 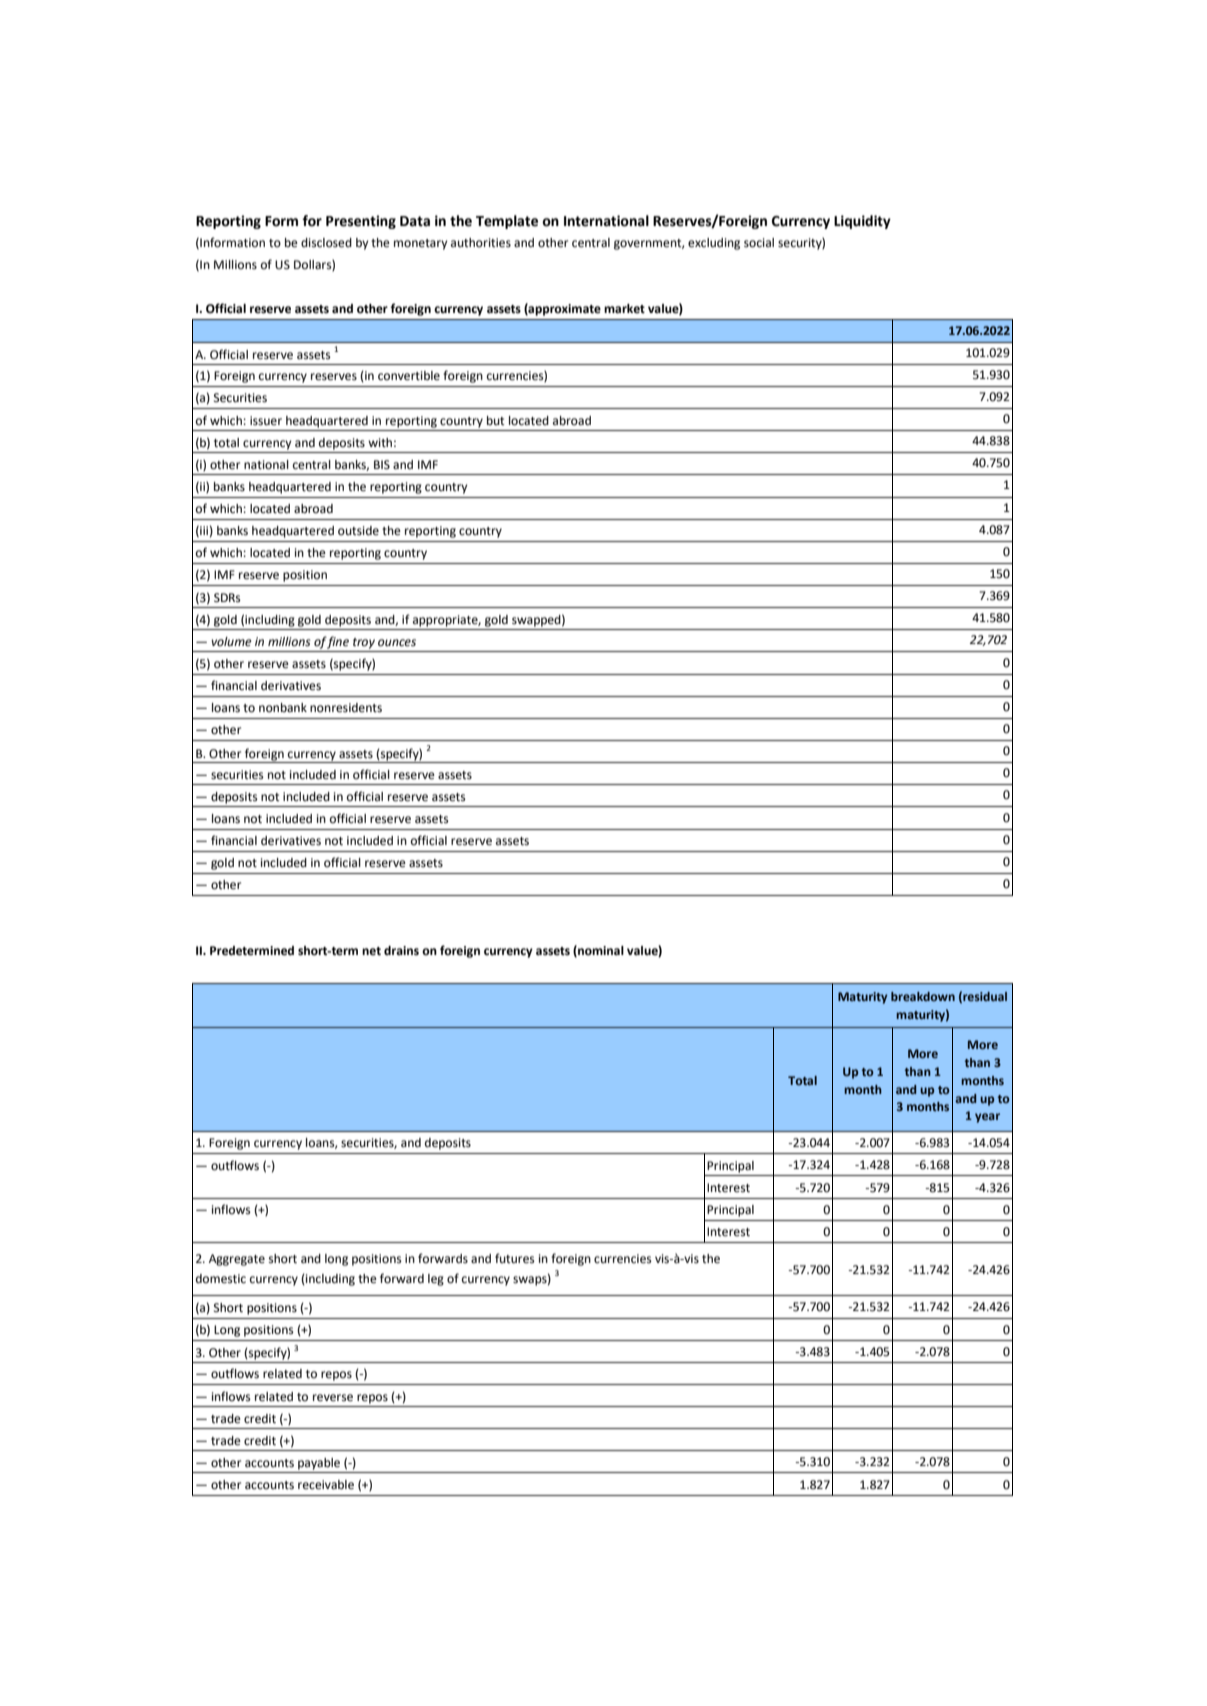 What do you see at coordinates (862, 222) in the screenshot?
I see `Liquidity` at bounding box center [862, 222].
